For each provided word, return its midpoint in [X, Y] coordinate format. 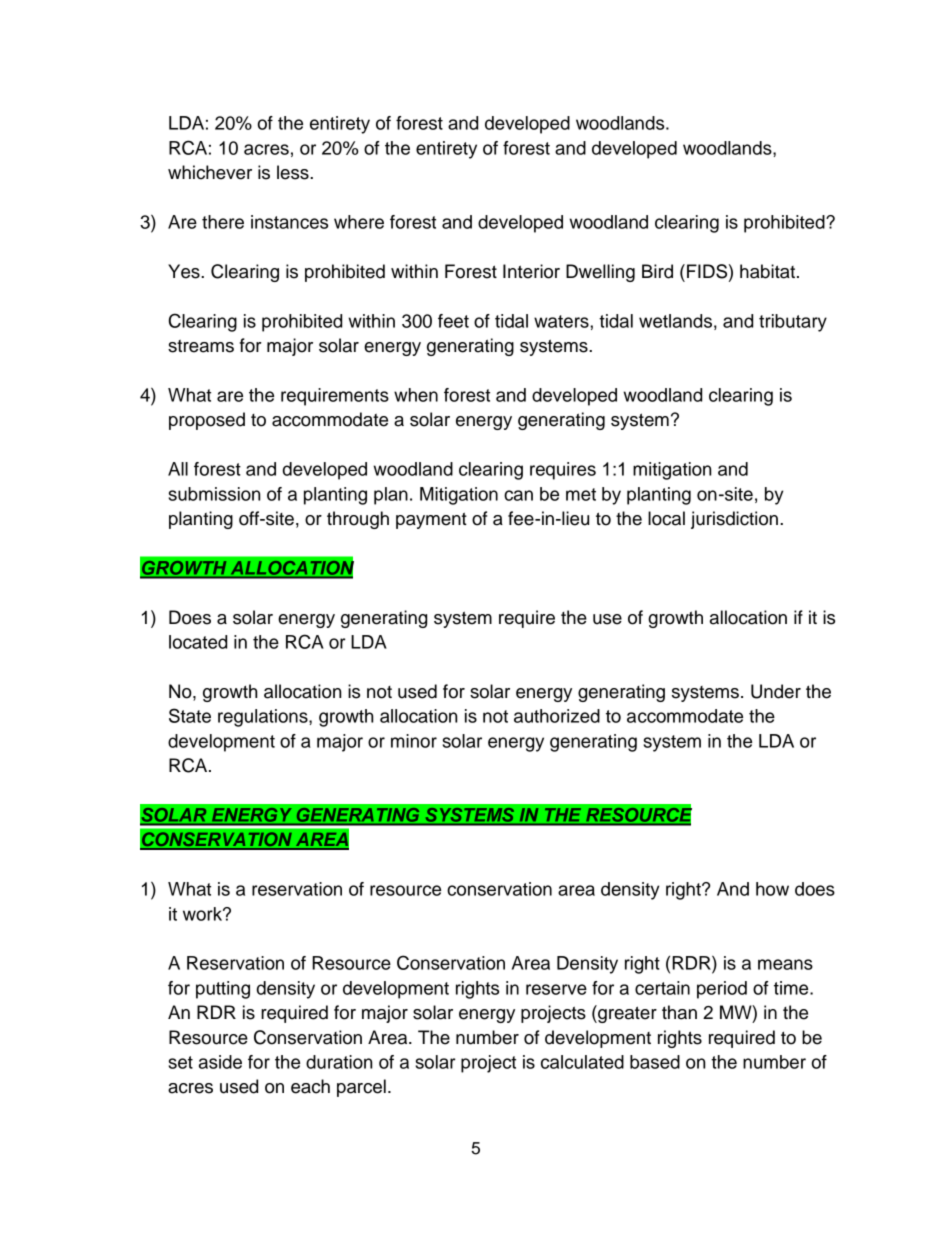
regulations [264, 718]
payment [431, 520]
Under [776, 691]
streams [201, 346]
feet [453, 321]
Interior [531, 271]
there [223, 222]
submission [214, 494]
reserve [556, 989]
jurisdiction [734, 520]
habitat [767, 271]
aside [220, 1062]
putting [223, 990]
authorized [557, 716]
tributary [793, 323]
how [772, 889]
